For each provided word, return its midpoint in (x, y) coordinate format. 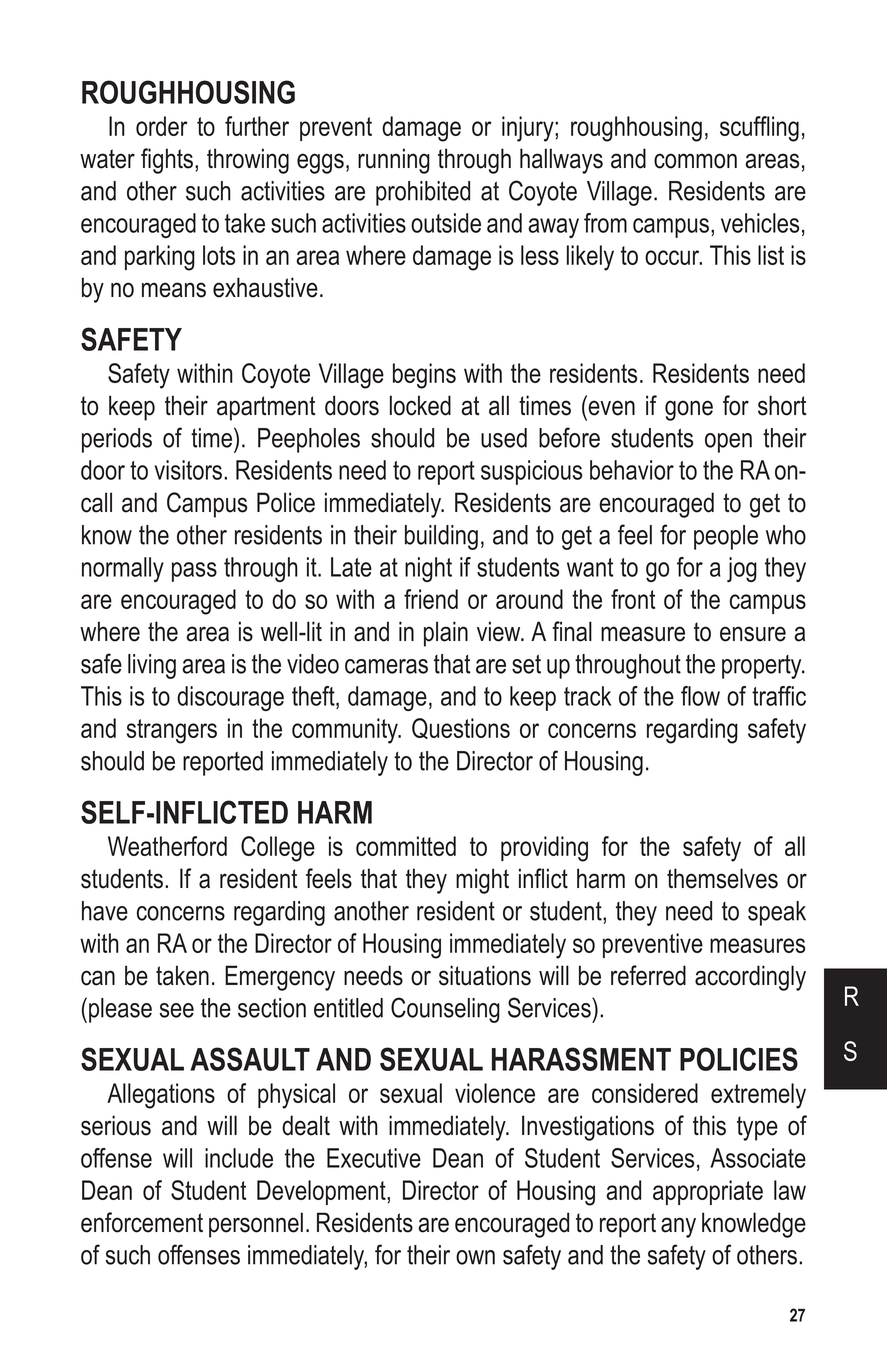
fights (168, 161)
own (475, 1257)
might (482, 881)
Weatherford (167, 846)
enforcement (142, 1222)
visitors (189, 470)
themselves (722, 878)
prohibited (423, 193)
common (695, 161)
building (441, 537)
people (726, 537)
